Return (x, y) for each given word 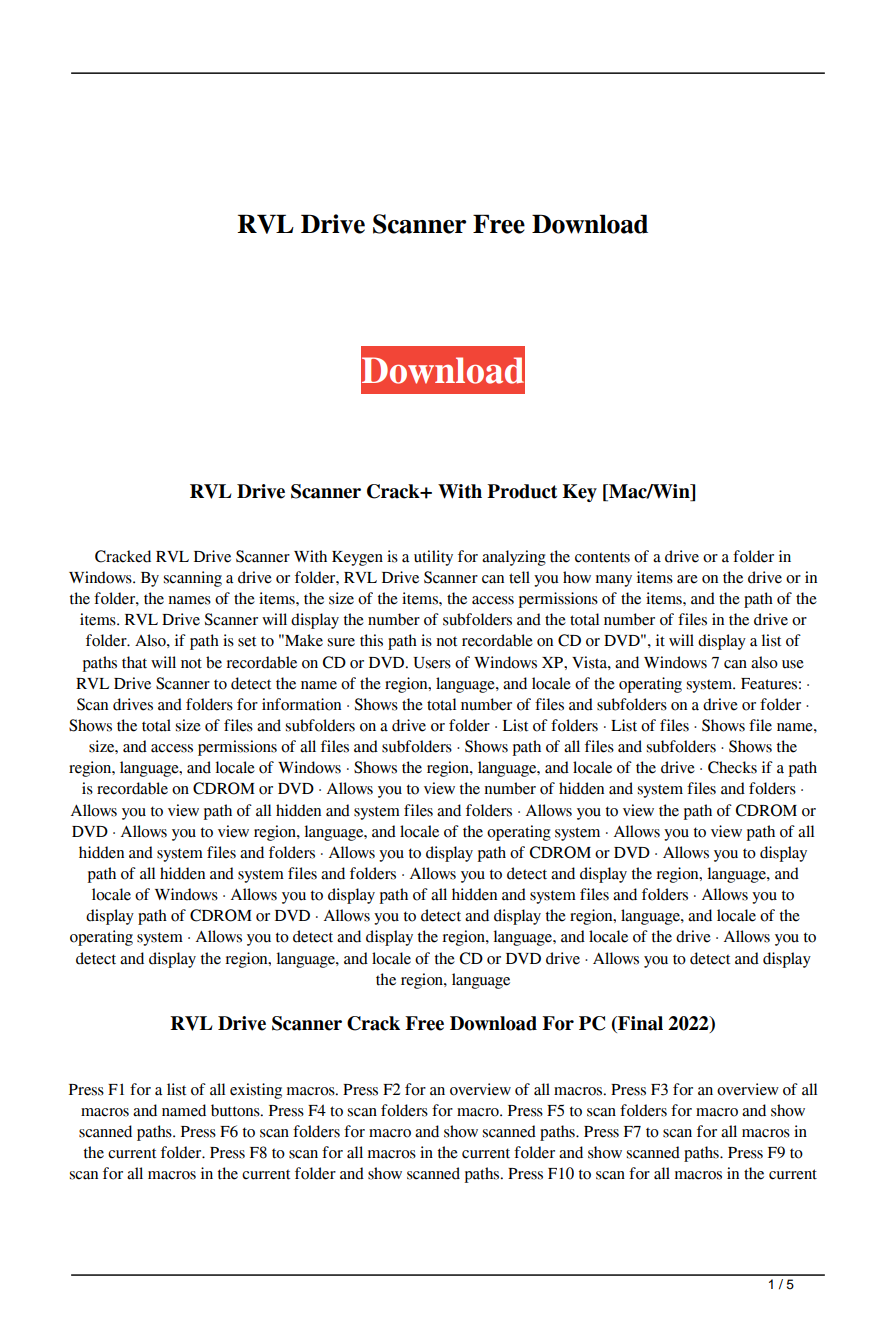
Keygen (357, 558)
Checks (732, 767)
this (371, 640)
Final (639, 1024)
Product (522, 491)
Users (432, 663)
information (301, 704)
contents (602, 557)
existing (256, 1091)
